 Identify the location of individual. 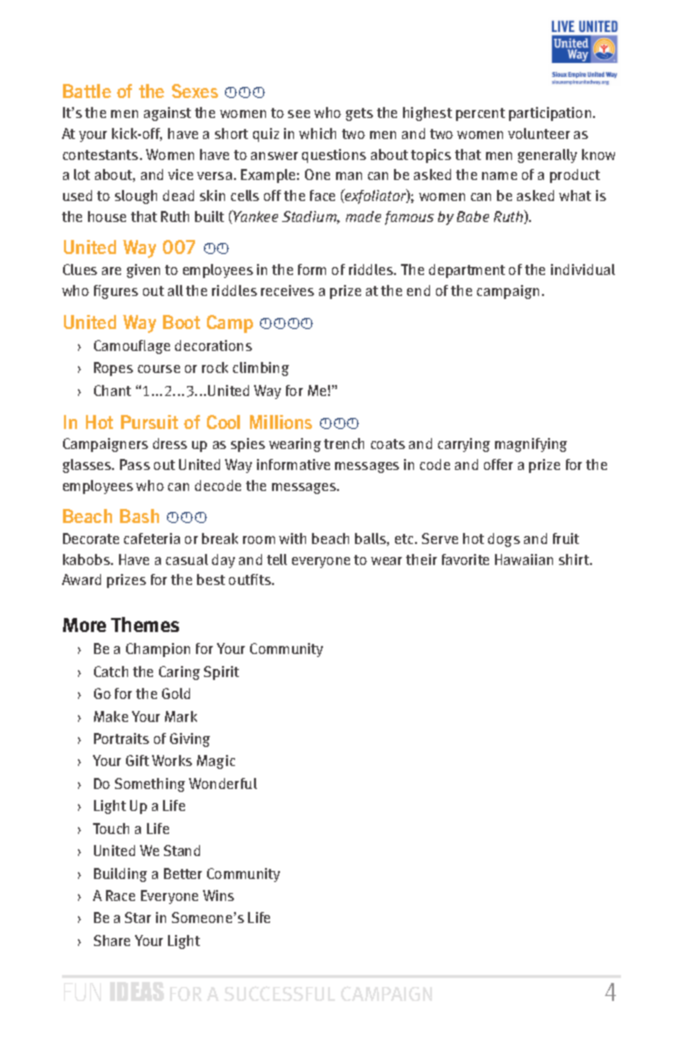
(583, 269).
